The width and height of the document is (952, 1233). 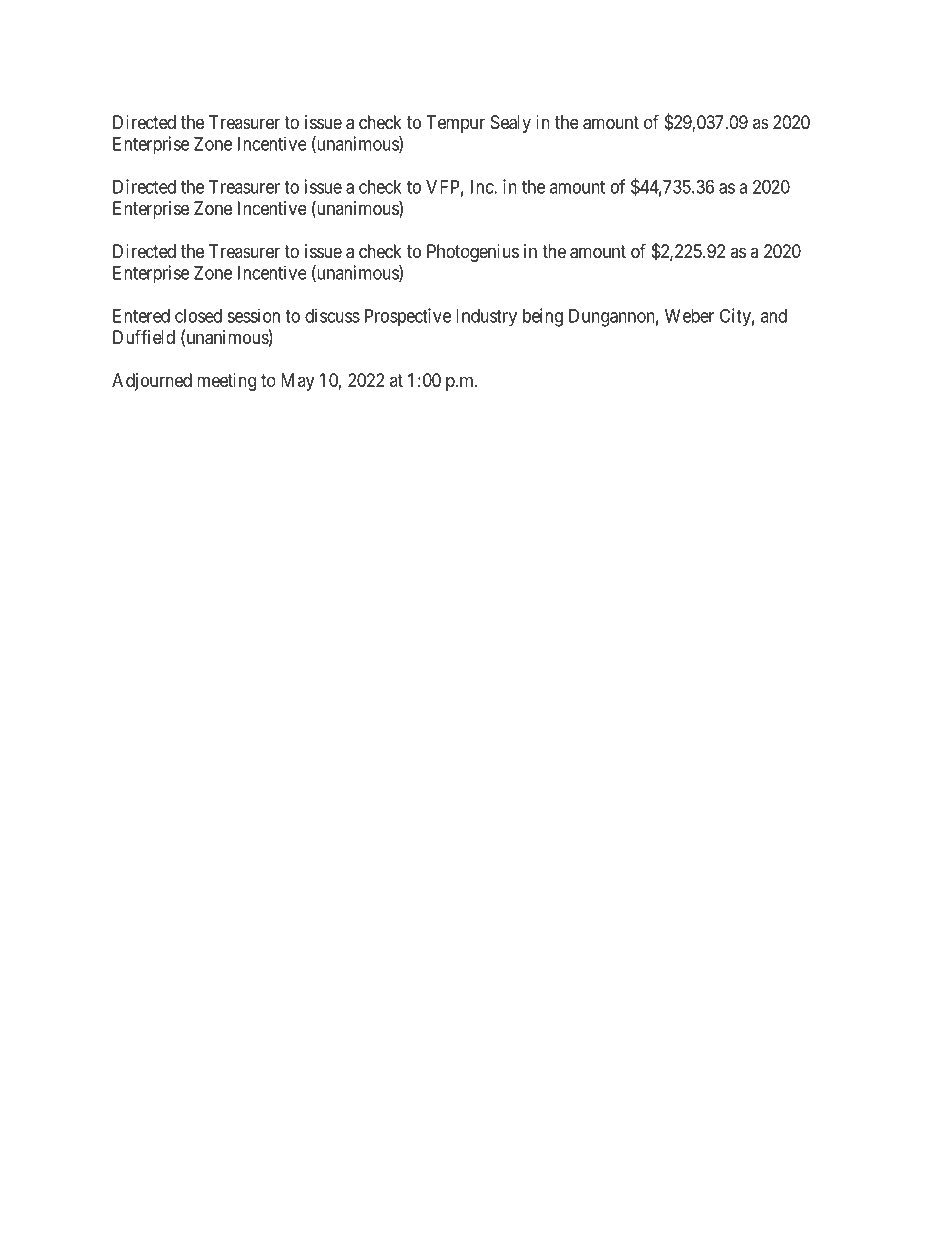 I want to click on May, so click(x=297, y=382).
